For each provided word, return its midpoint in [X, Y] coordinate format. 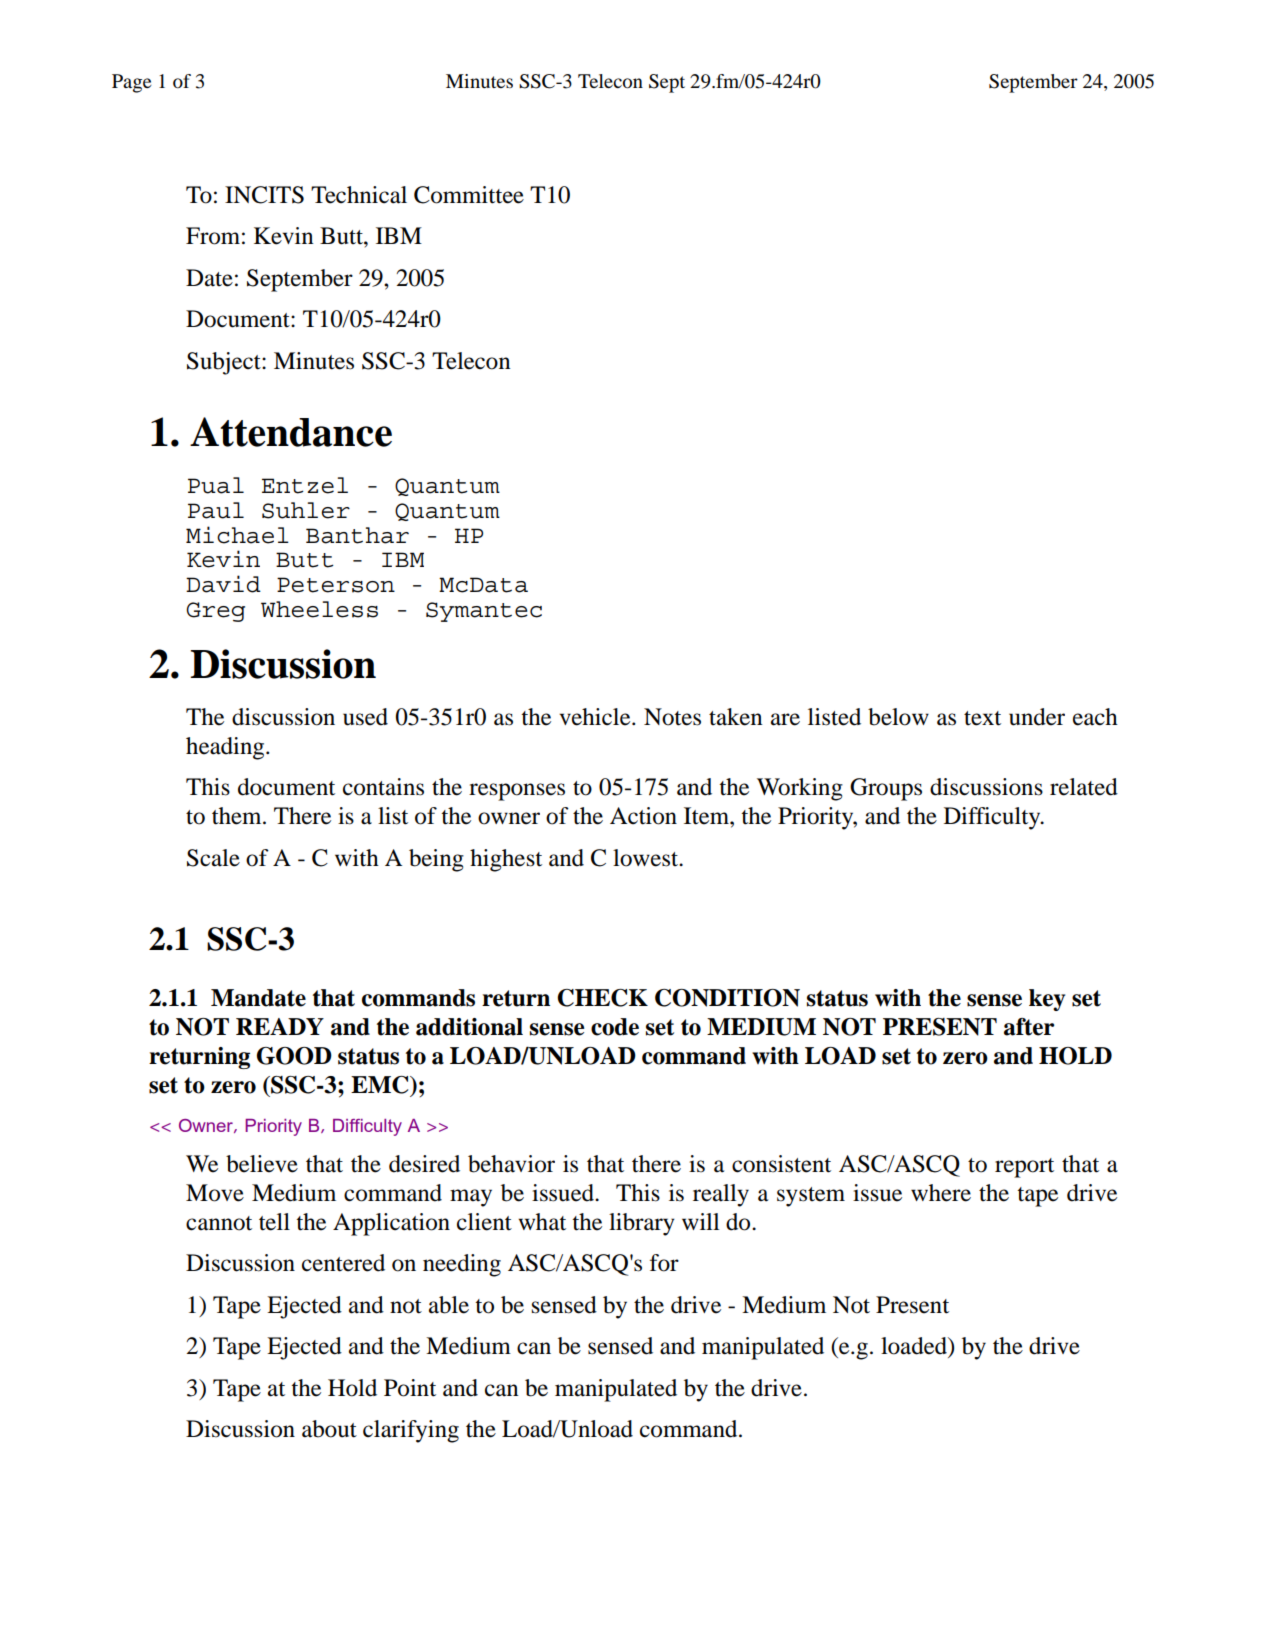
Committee [469, 195]
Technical [359, 195]
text [982, 718]
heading [226, 748]
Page [132, 83]
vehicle [596, 717]
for [664, 1263]
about [329, 1429]
